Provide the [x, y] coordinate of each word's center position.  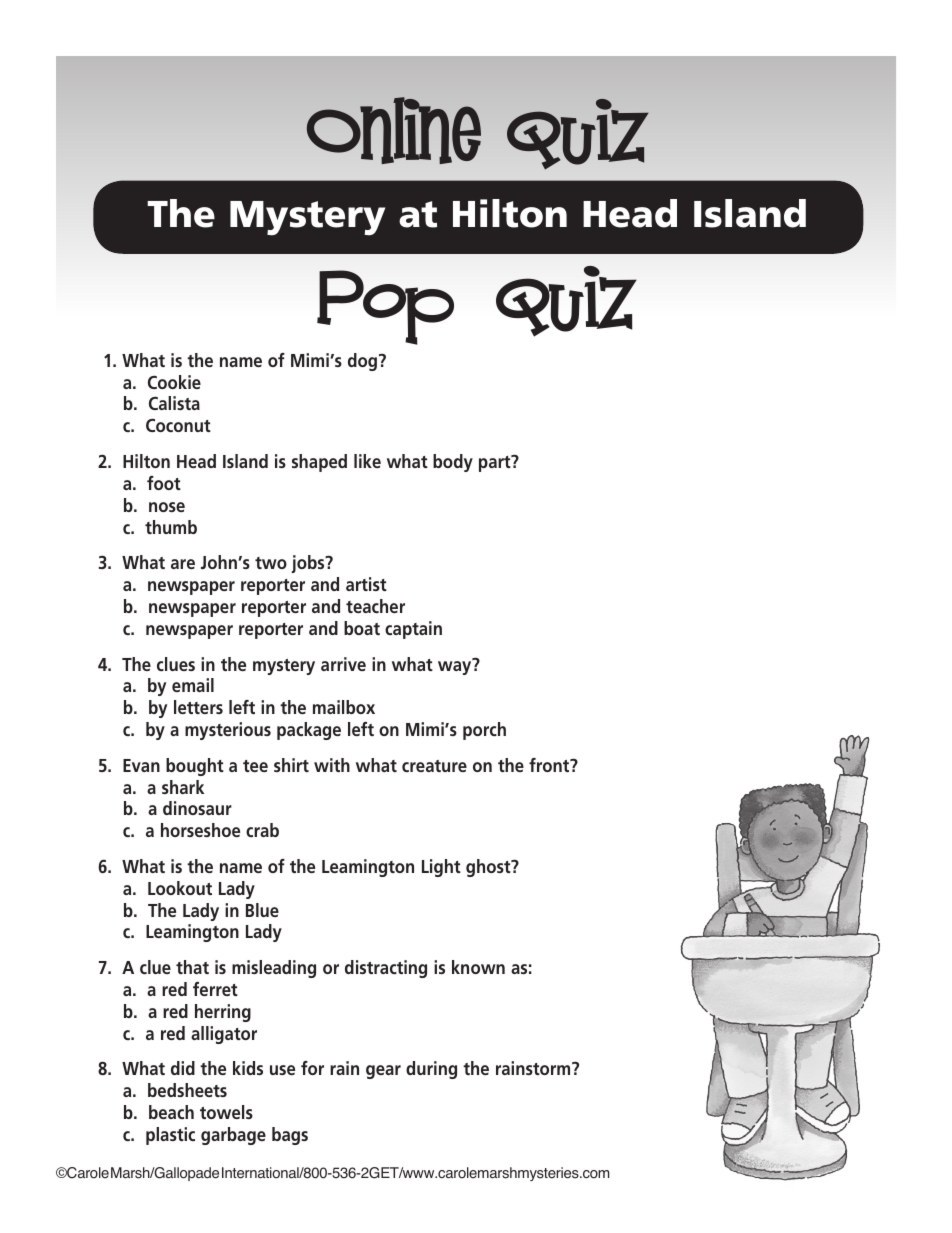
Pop [385, 307]
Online [394, 130]
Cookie [174, 382]
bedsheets [187, 1090]
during [431, 1070]
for [312, 1068]
